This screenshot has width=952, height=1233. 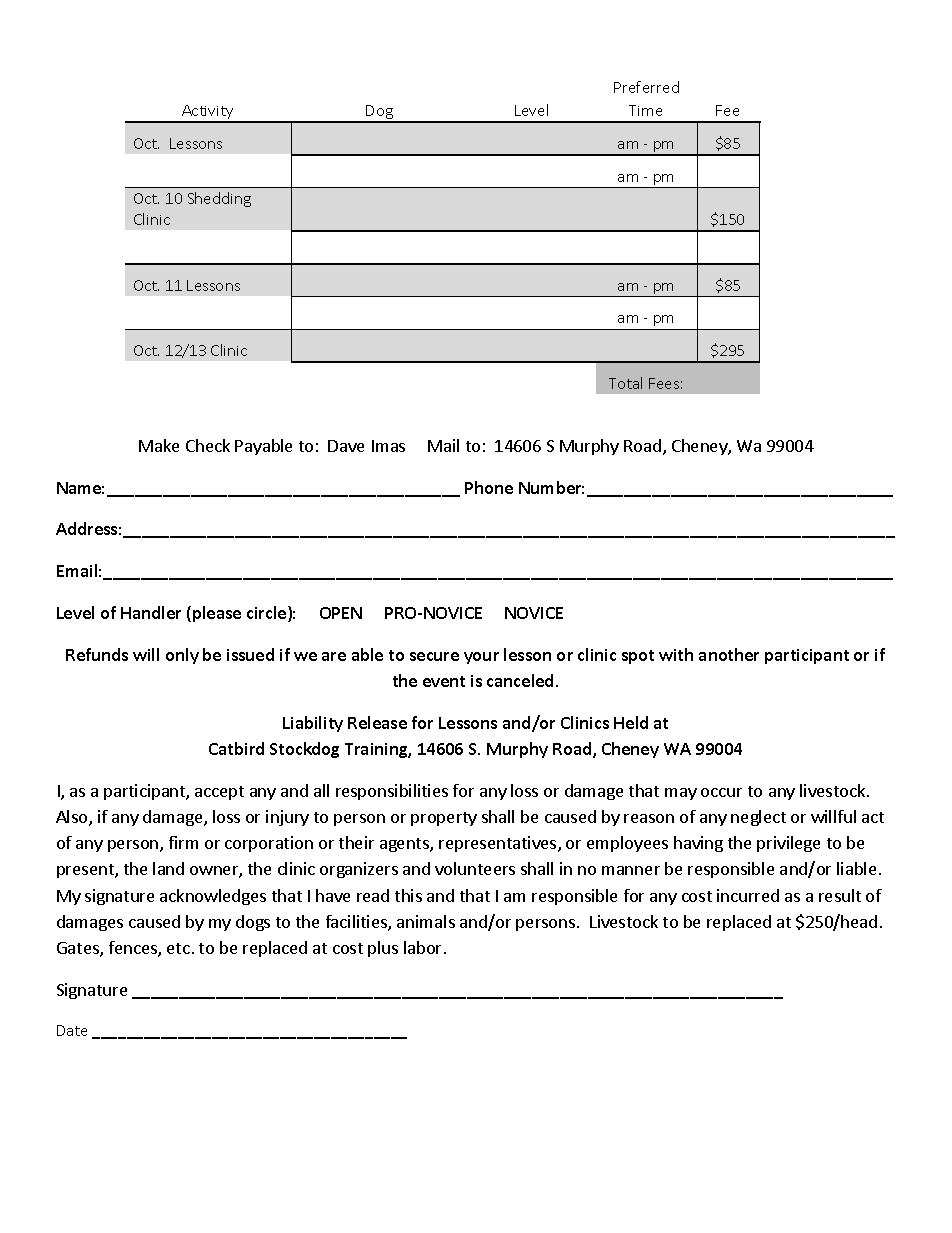 I want to click on Time, so click(x=645, y=110).
